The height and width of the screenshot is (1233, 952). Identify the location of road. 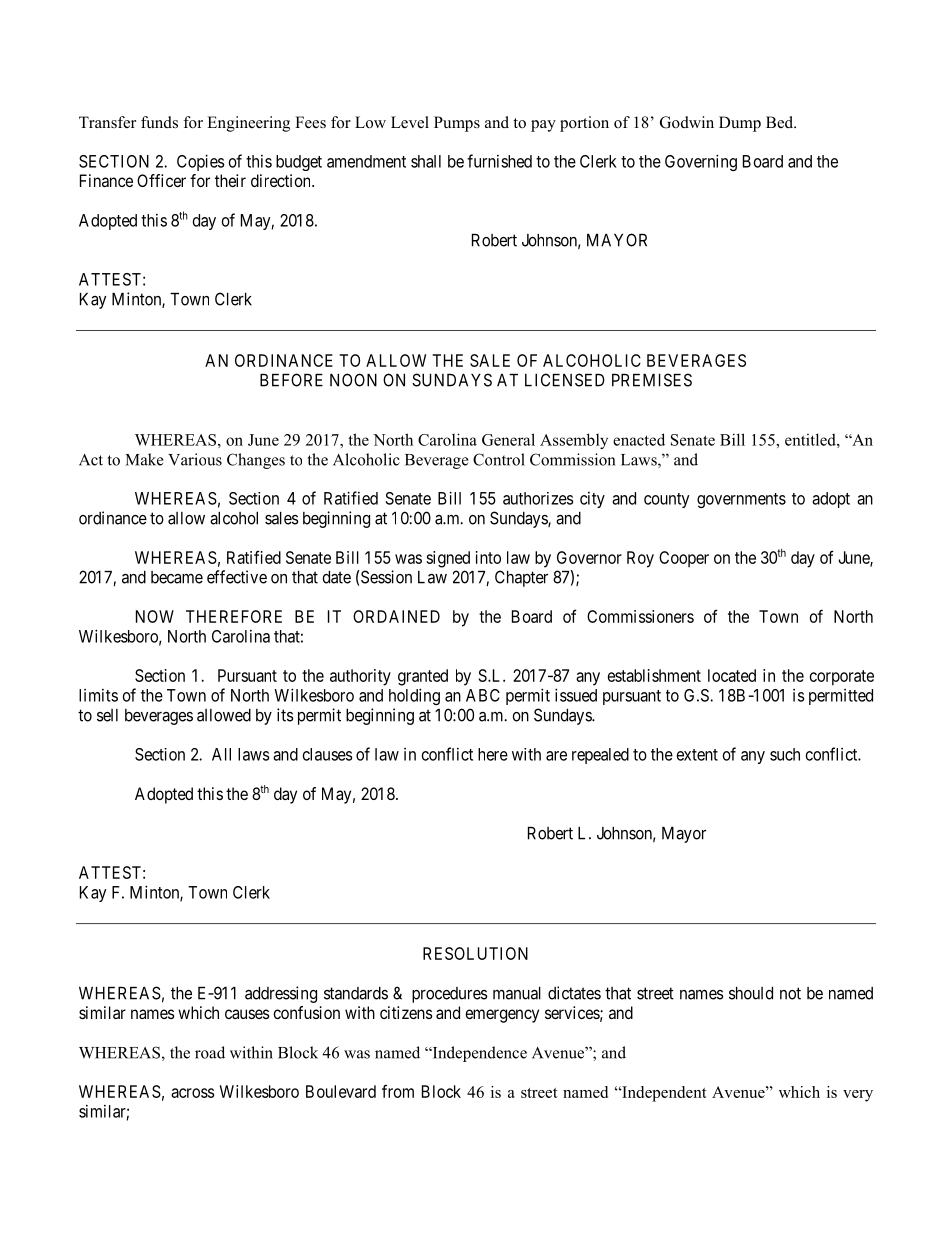
(210, 1052).
